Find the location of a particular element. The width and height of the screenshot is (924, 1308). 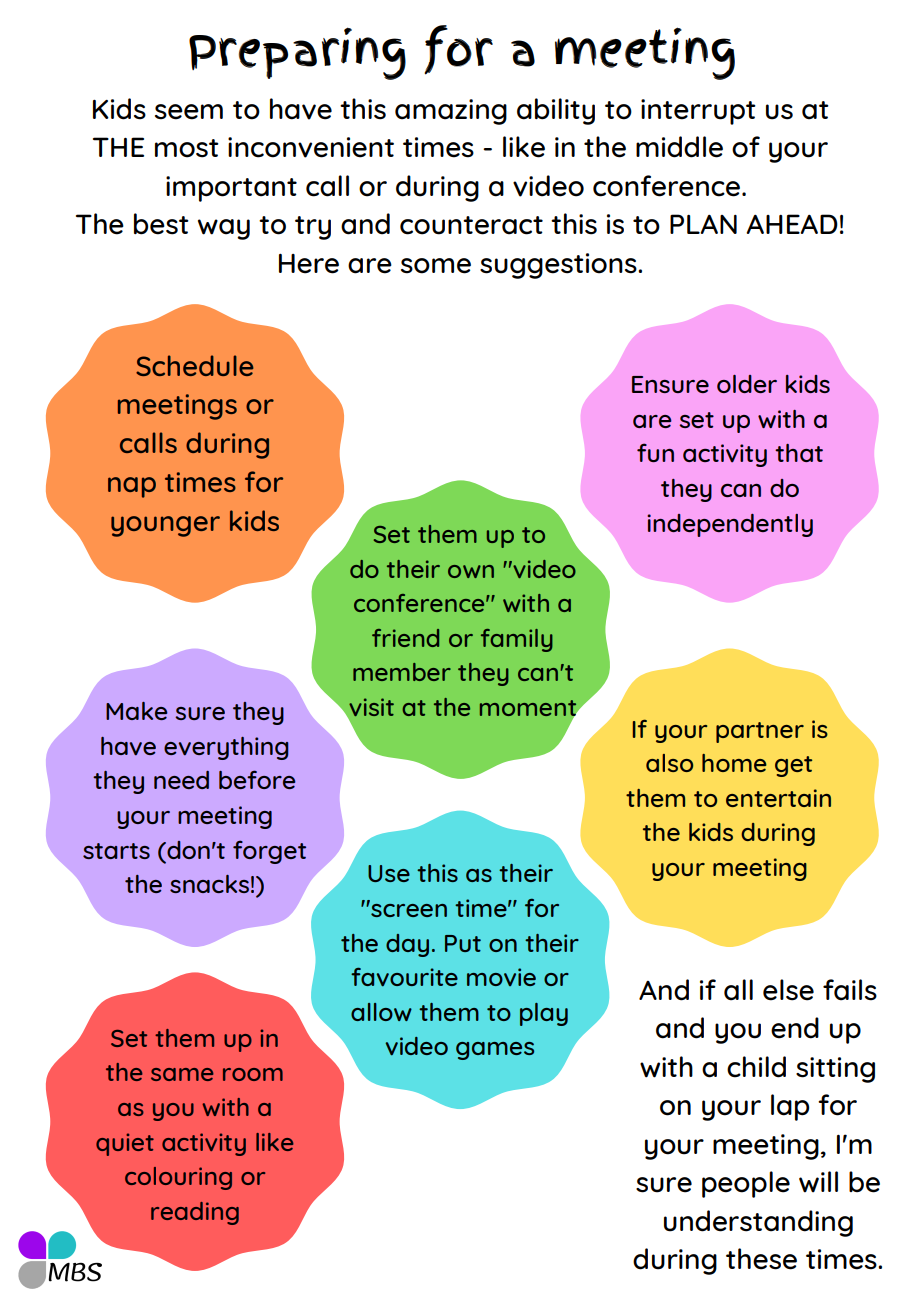

reading is located at coordinates (195, 1213).
